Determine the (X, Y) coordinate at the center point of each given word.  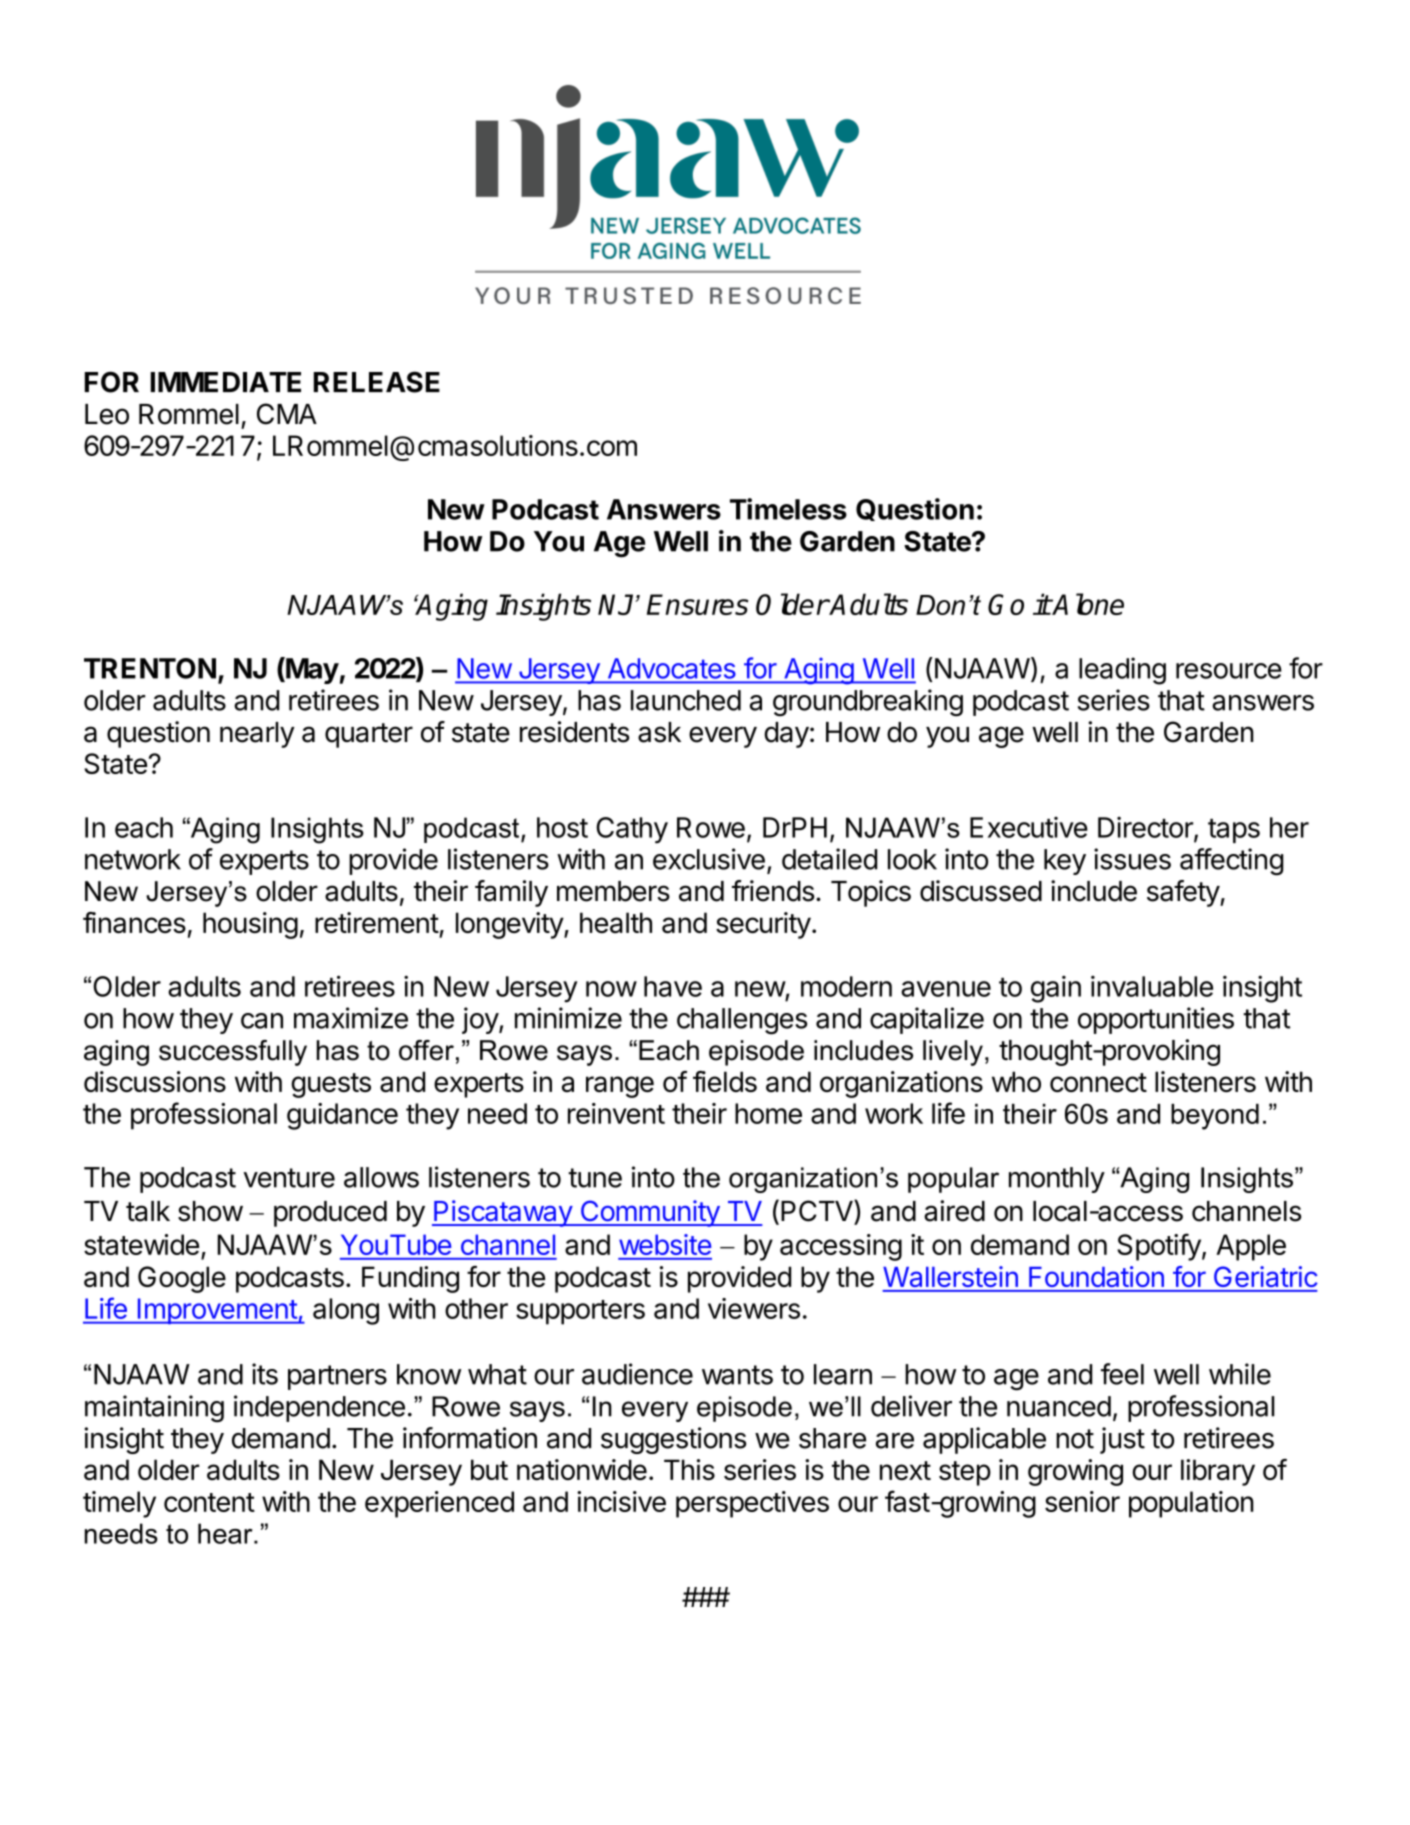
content (209, 1502)
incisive (621, 1501)
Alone (1087, 604)
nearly (257, 735)
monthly (1057, 1180)
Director (1146, 828)
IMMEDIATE (226, 382)
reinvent (616, 1113)
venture (289, 1178)
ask (659, 732)
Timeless (788, 509)
